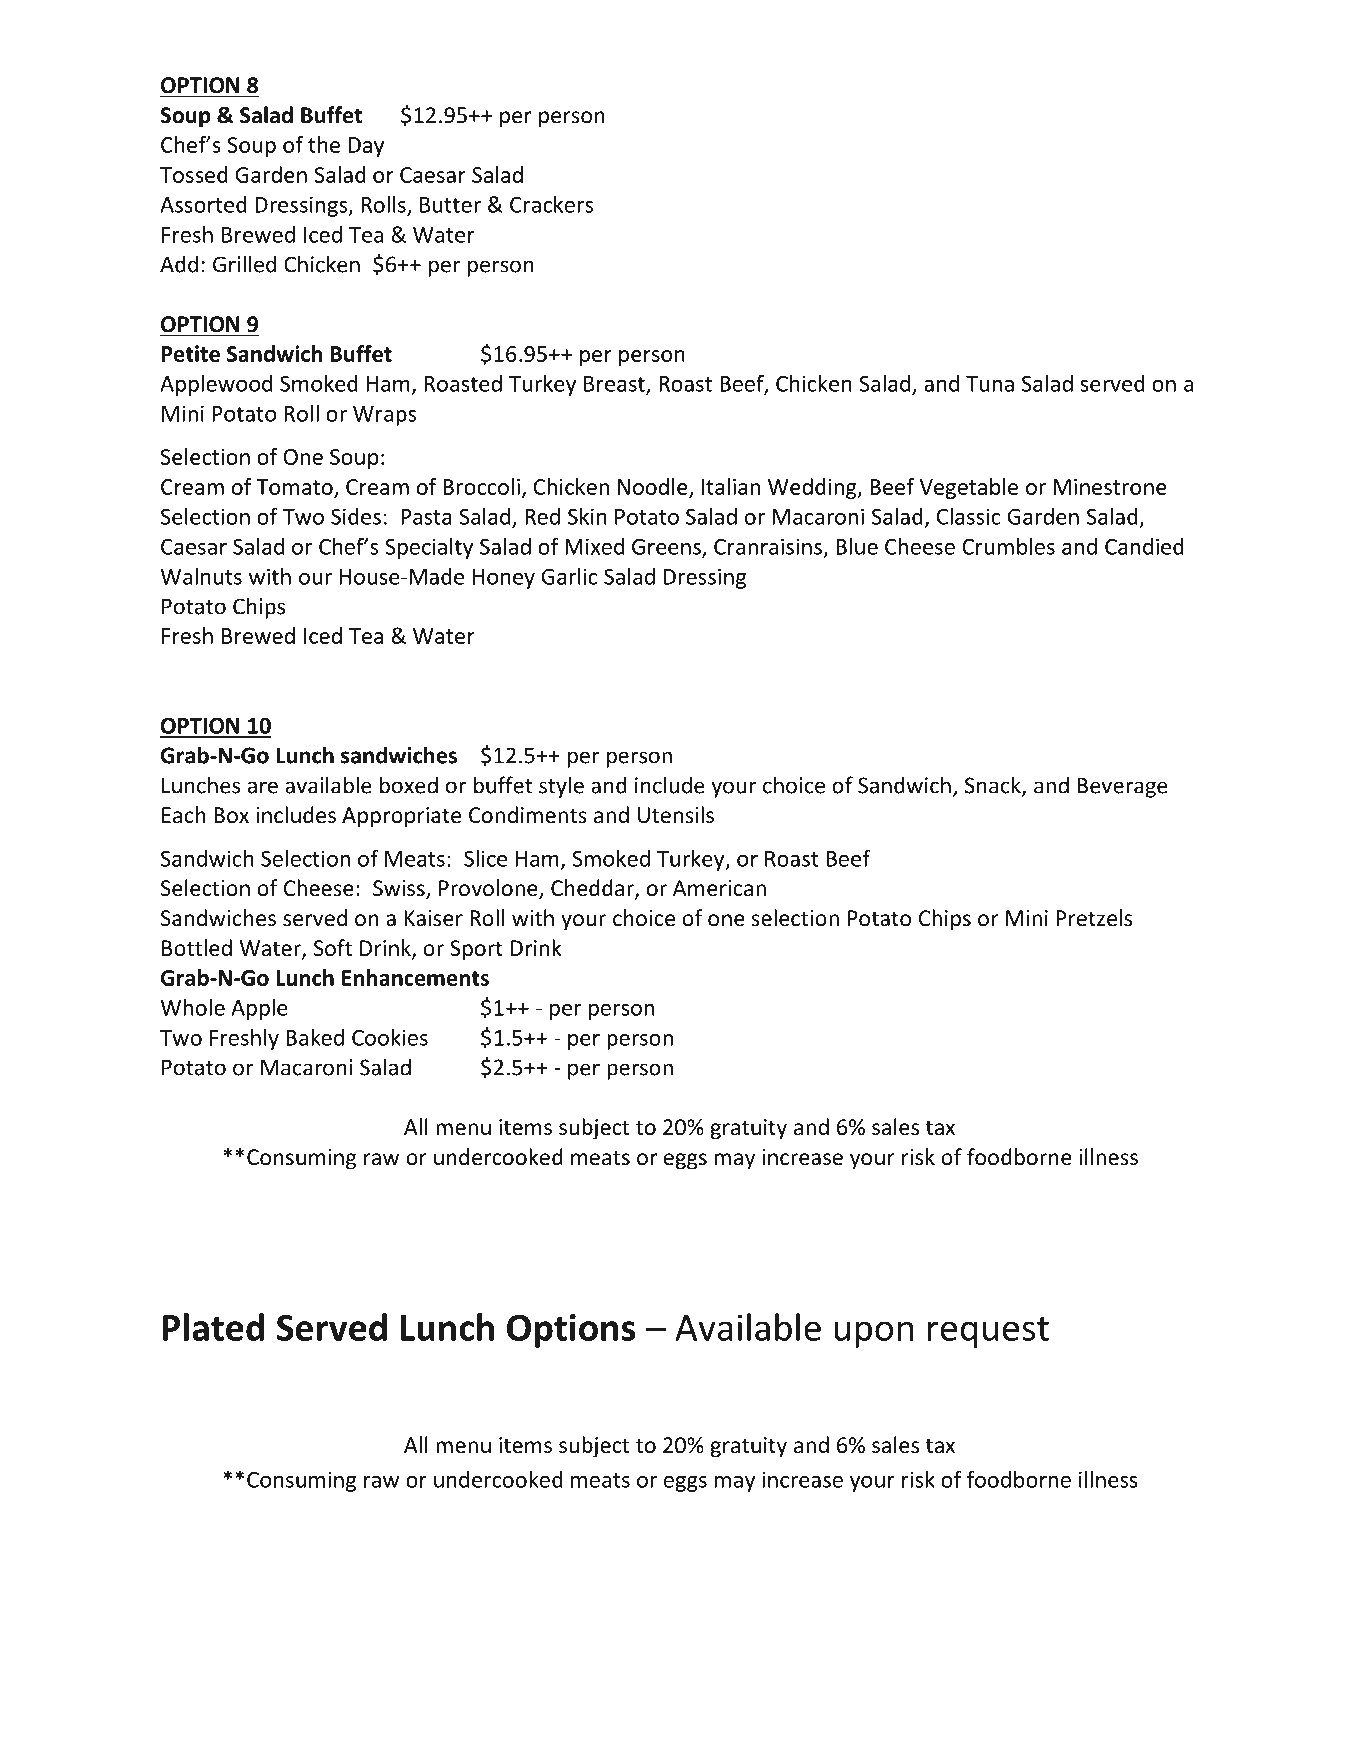 This screenshot has width=1360, height=1760. What do you see at coordinates (551, 204) in the screenshot?
I see `Crackers` at bounding box center [551, 204].
